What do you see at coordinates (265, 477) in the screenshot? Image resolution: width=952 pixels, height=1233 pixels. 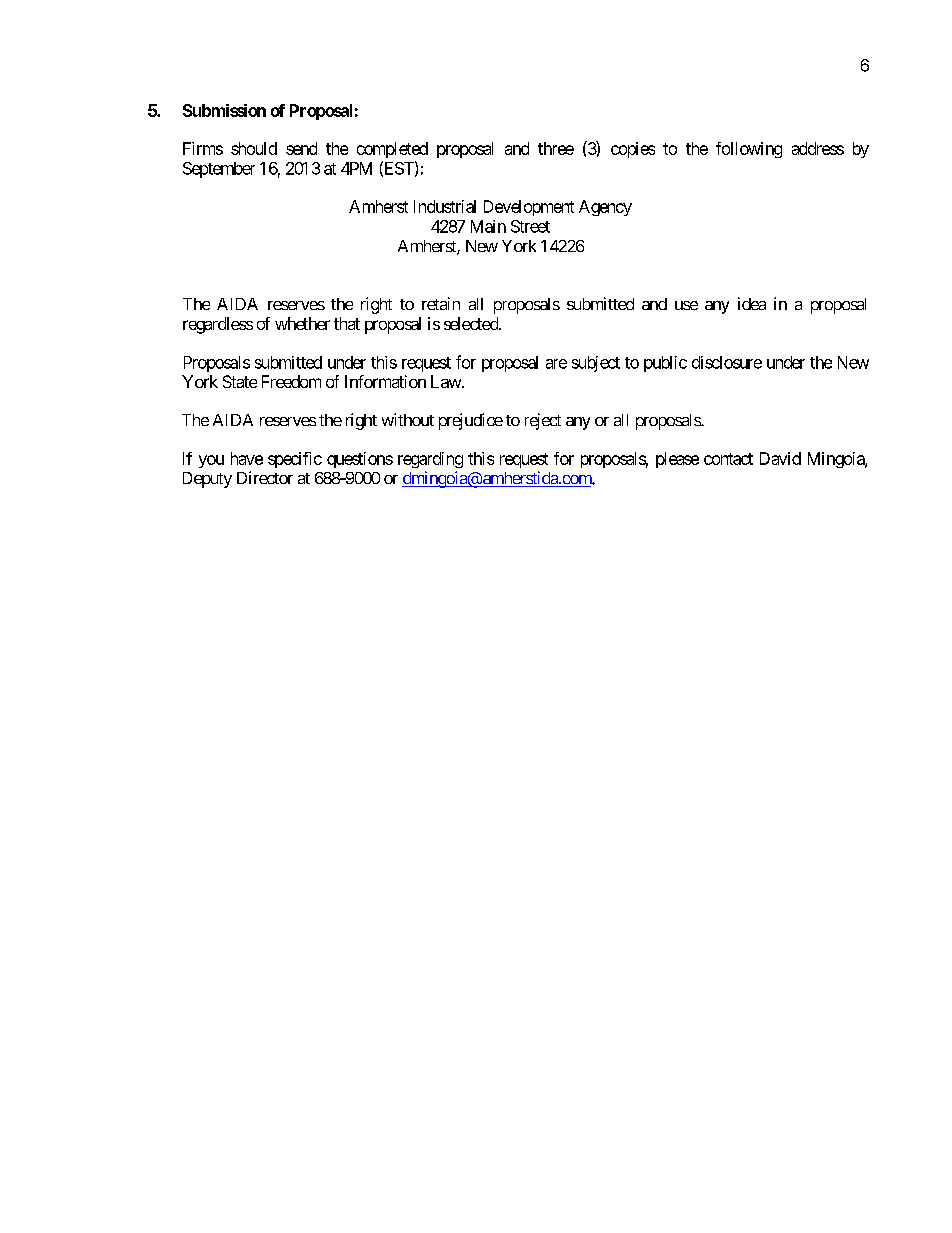 I see `Director` at bounding box center [265, 477].
